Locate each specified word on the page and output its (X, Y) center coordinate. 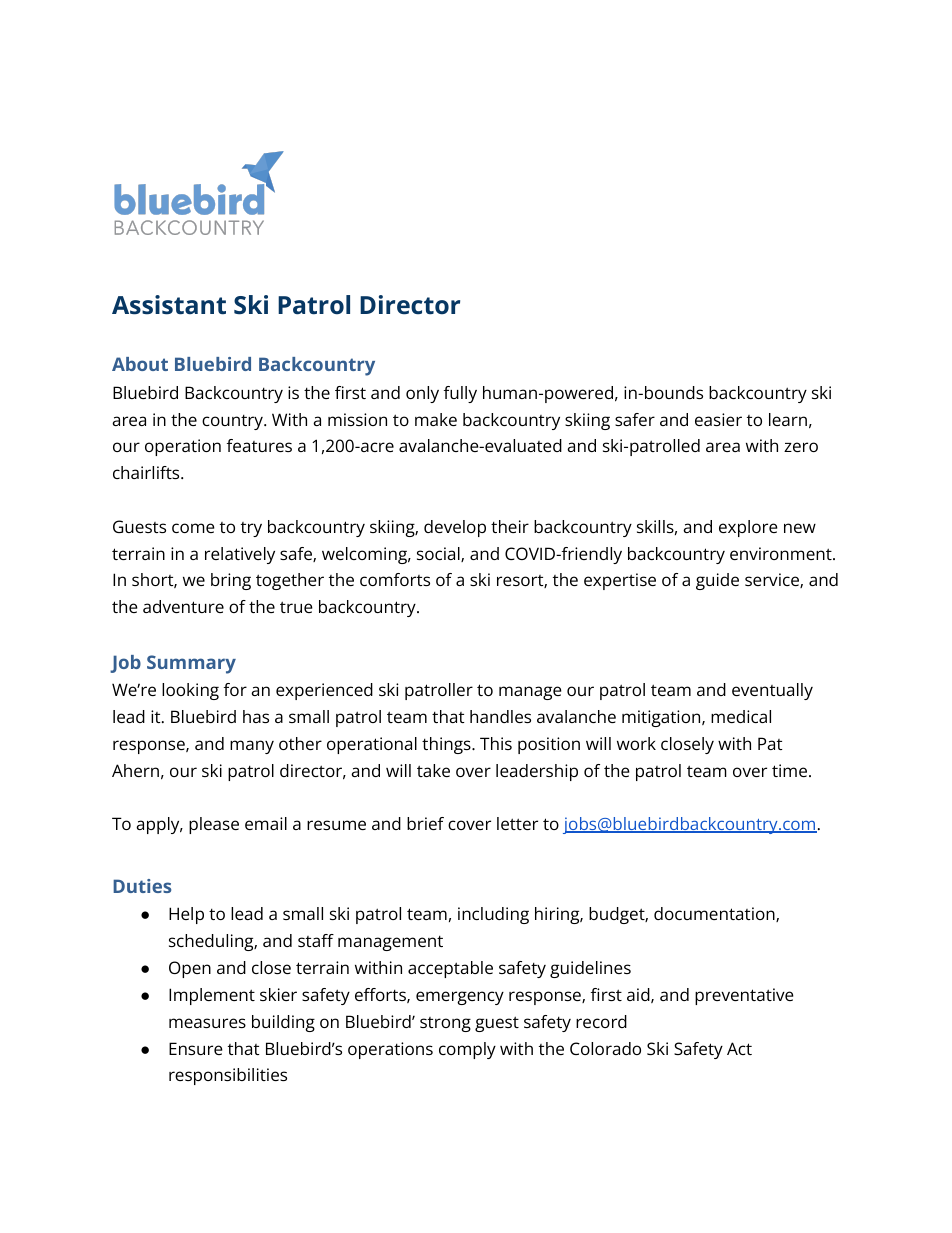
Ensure (196, 1048)
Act (739, 1048)
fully (460, 394)
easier (718, 419)
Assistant (169, 305)
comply (467, 1050)
